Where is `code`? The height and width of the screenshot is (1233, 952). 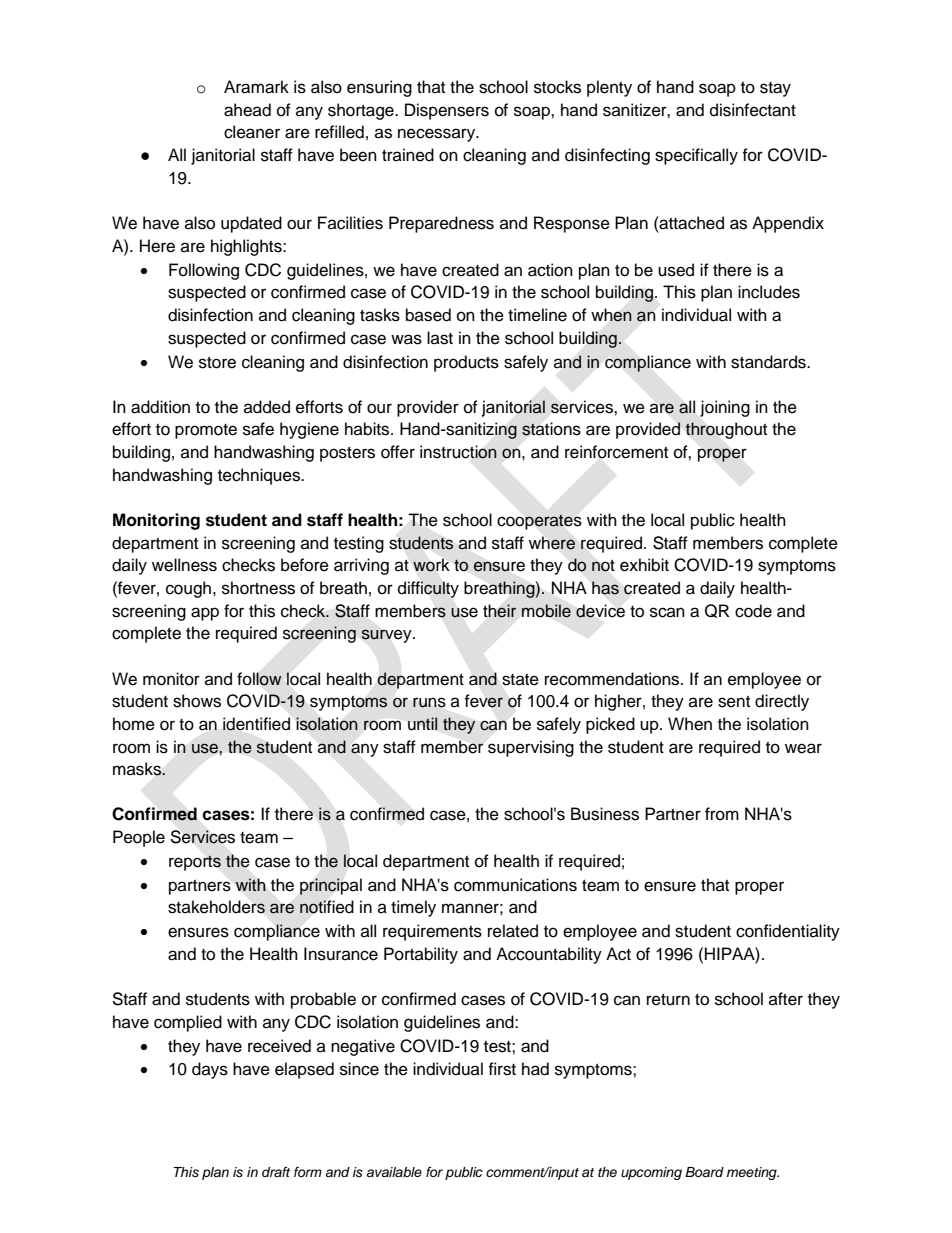
code is located at coordinates (753, 611).
